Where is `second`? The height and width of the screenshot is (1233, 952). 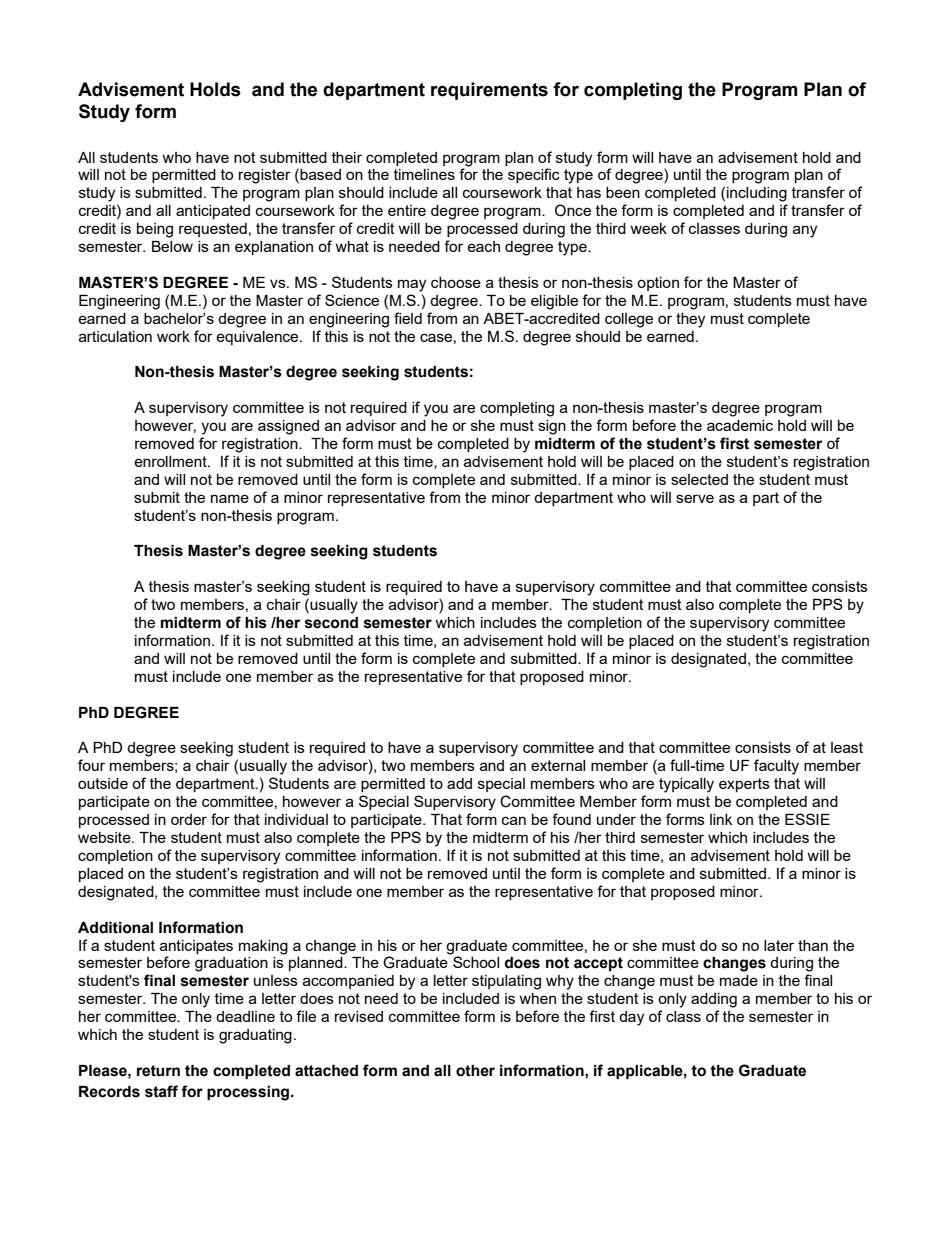
second is located at coordinates (331, 623).
